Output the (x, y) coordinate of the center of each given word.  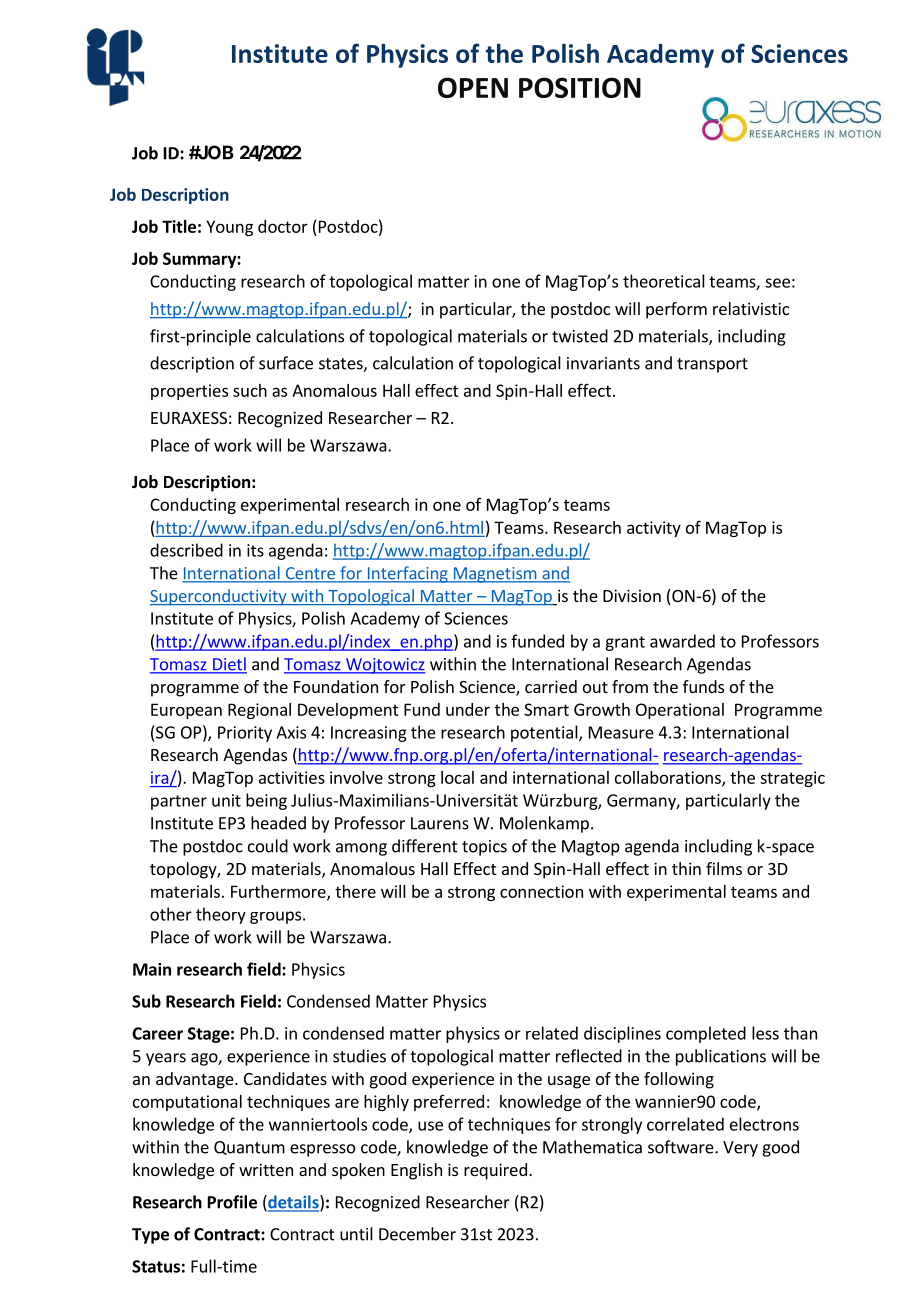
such (250, 390)
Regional (259, 711)
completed (706, 1034)
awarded (682, 641)
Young (229, 228)
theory (221, 915)
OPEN (473, 87)
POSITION (580, 87)
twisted (580, 336)
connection (541, 891)
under (468, 709)
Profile (232, 1202)
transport (712, 365)
